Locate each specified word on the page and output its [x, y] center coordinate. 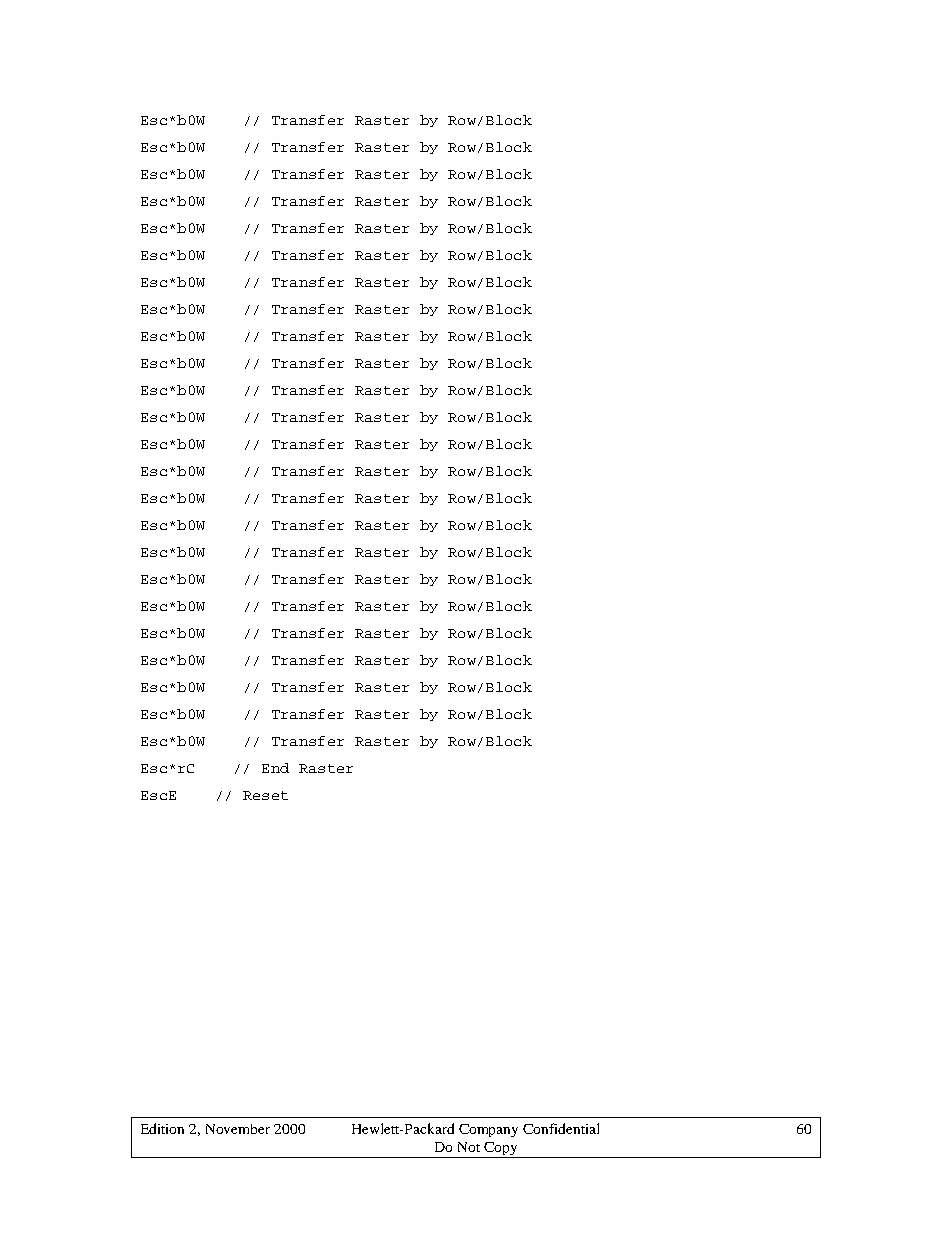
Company [488, 1130]
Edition [162, 1128]
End [275, 768]
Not [469, 1147]
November [238, 1129]
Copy [501, 1150]
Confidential [561, 1128]
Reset [265, 795]
